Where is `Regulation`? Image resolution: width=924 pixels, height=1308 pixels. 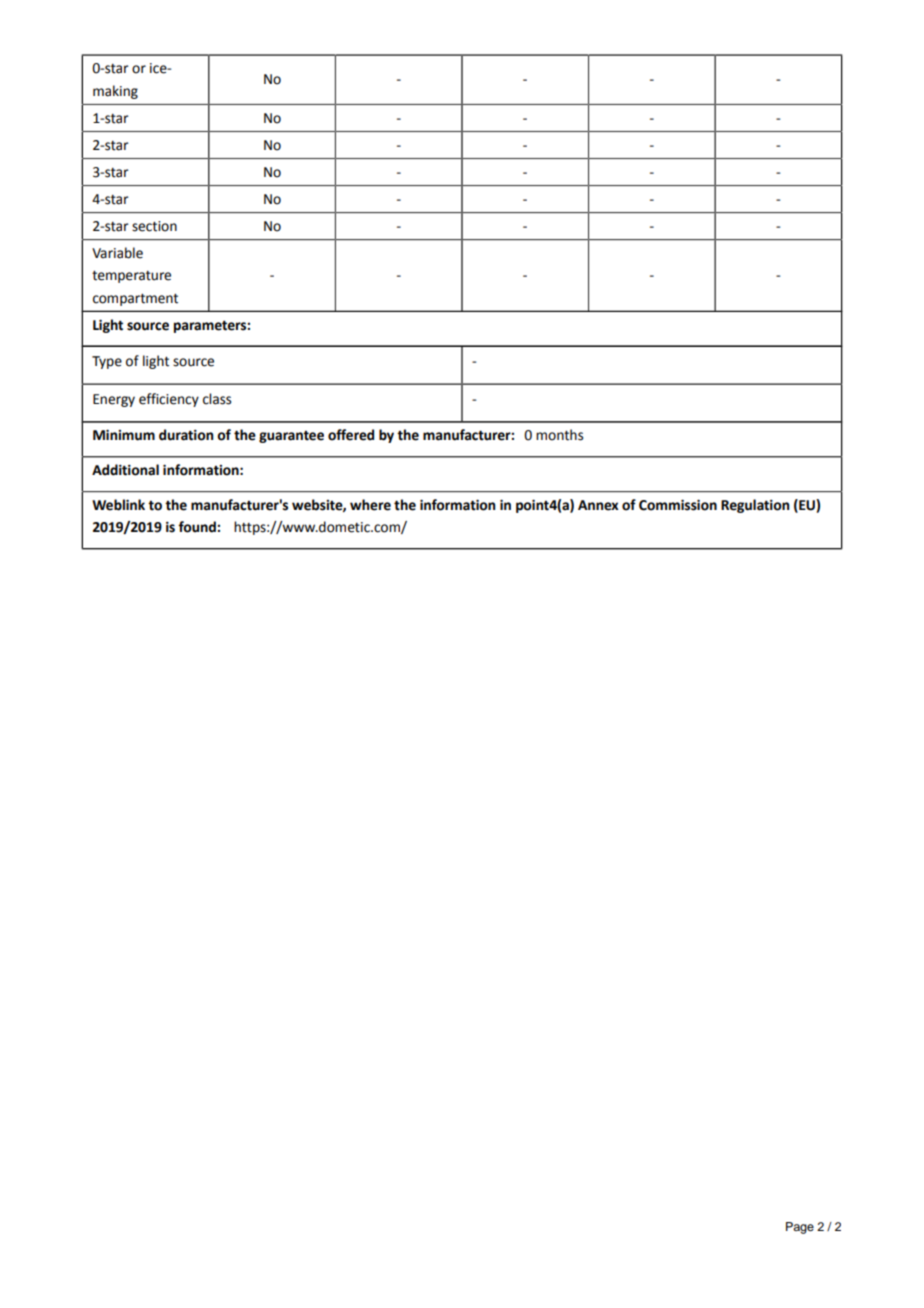 Regulation is located at coordinates (755, 506).
